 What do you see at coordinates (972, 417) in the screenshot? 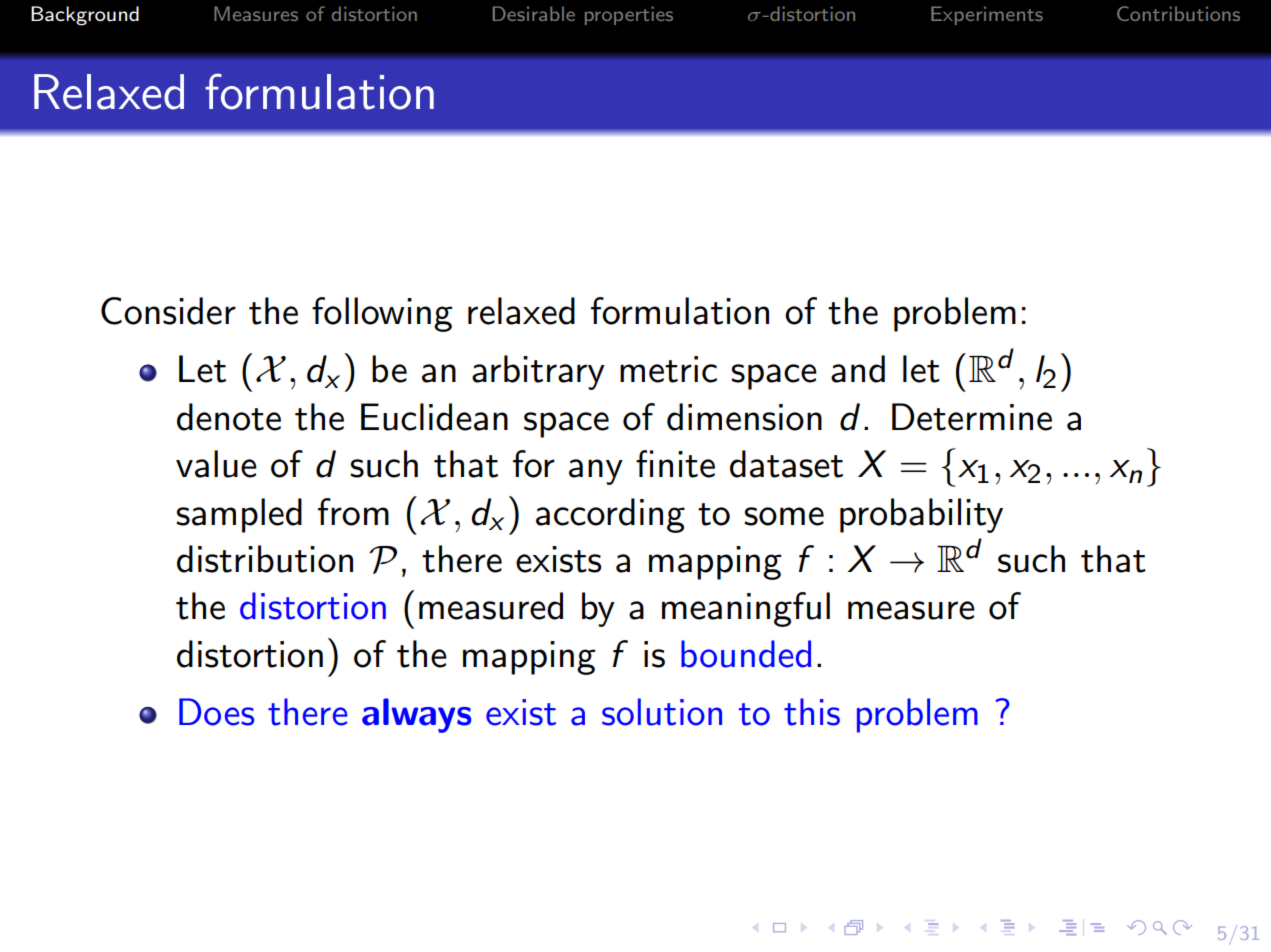
I see `Determine` at bounding box center [972, 417].
